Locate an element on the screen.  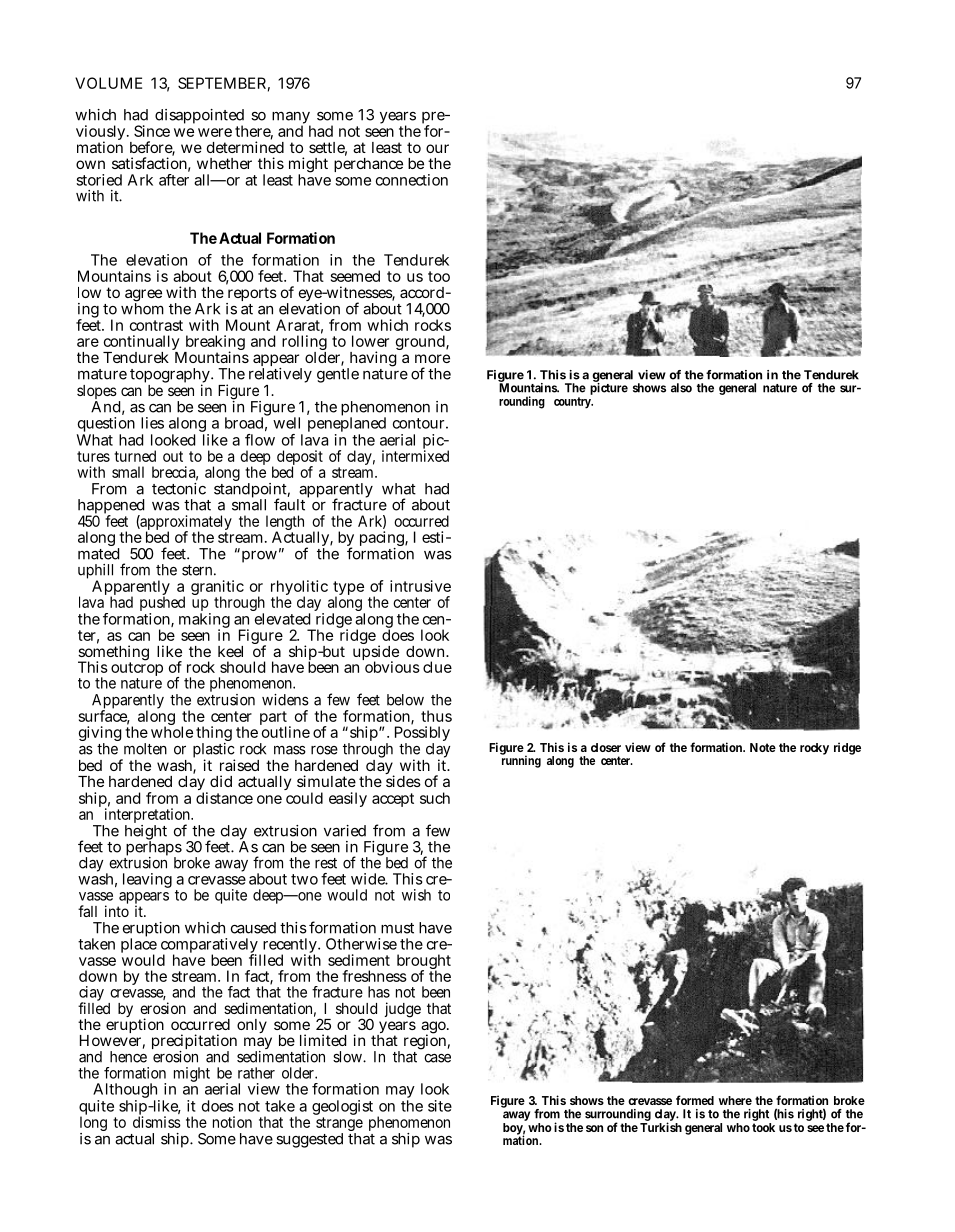
sides is located at coordinates (403, 780).
